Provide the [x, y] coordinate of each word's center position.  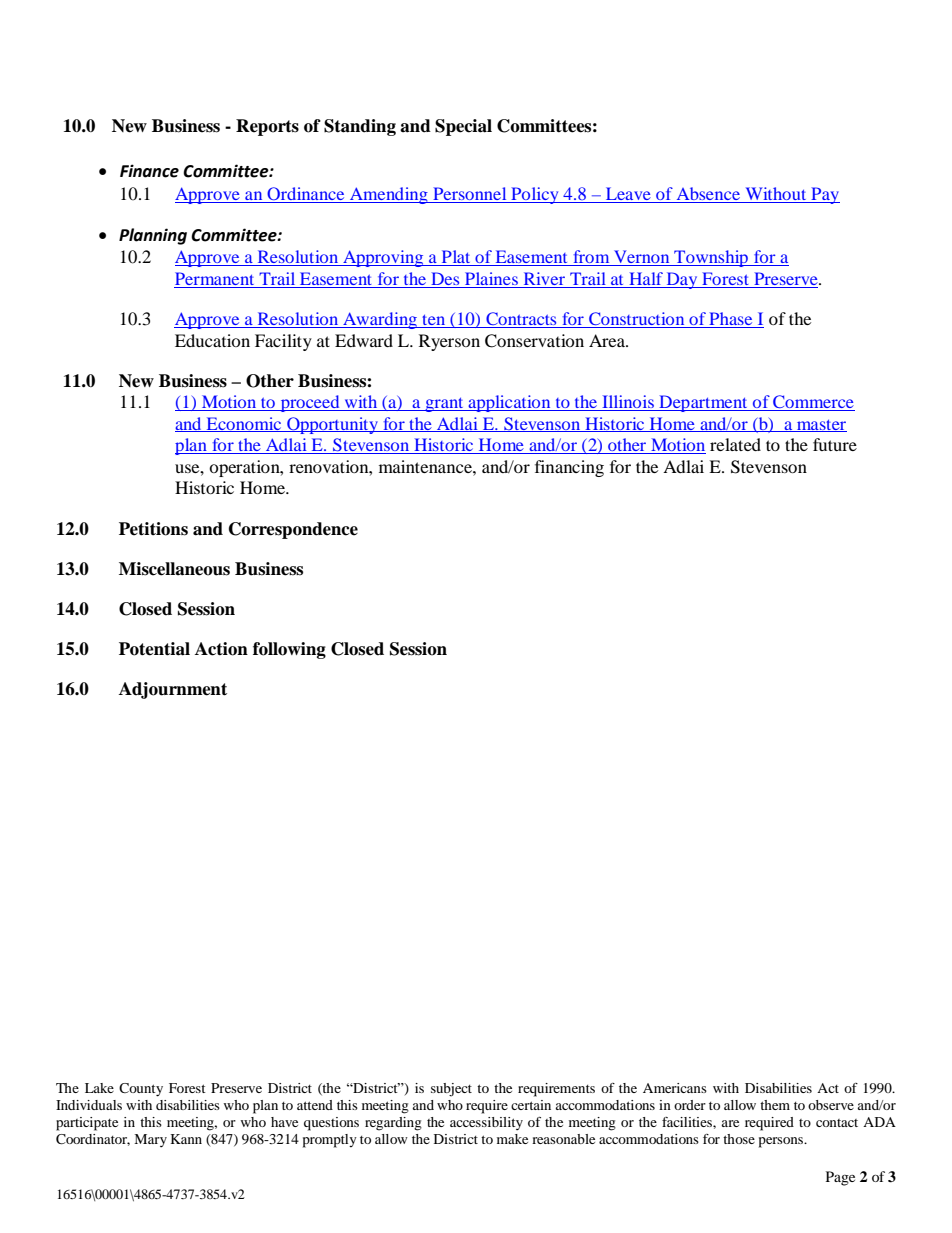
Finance [149, 171]
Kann [186, 1139]
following [289, 650]
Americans [675, 1088]
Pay [824, 195]
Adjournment [173, 690]
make [512, 1139]
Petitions [153, 529]
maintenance [426, 466]
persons [782, 1142]
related [735, 444]
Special [463, 127]
